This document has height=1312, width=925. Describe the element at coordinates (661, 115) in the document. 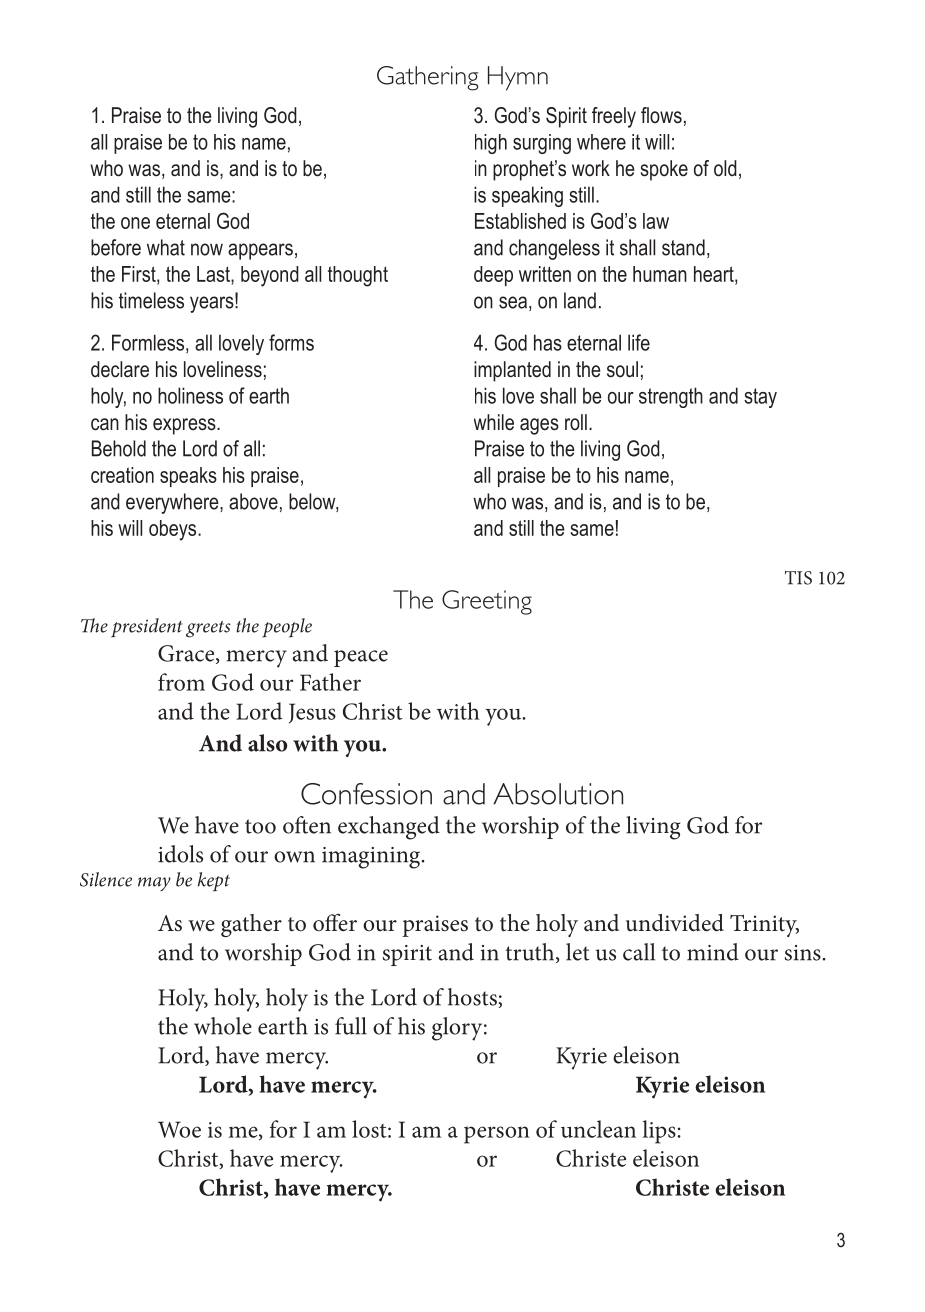

I see `flows` at that location.
